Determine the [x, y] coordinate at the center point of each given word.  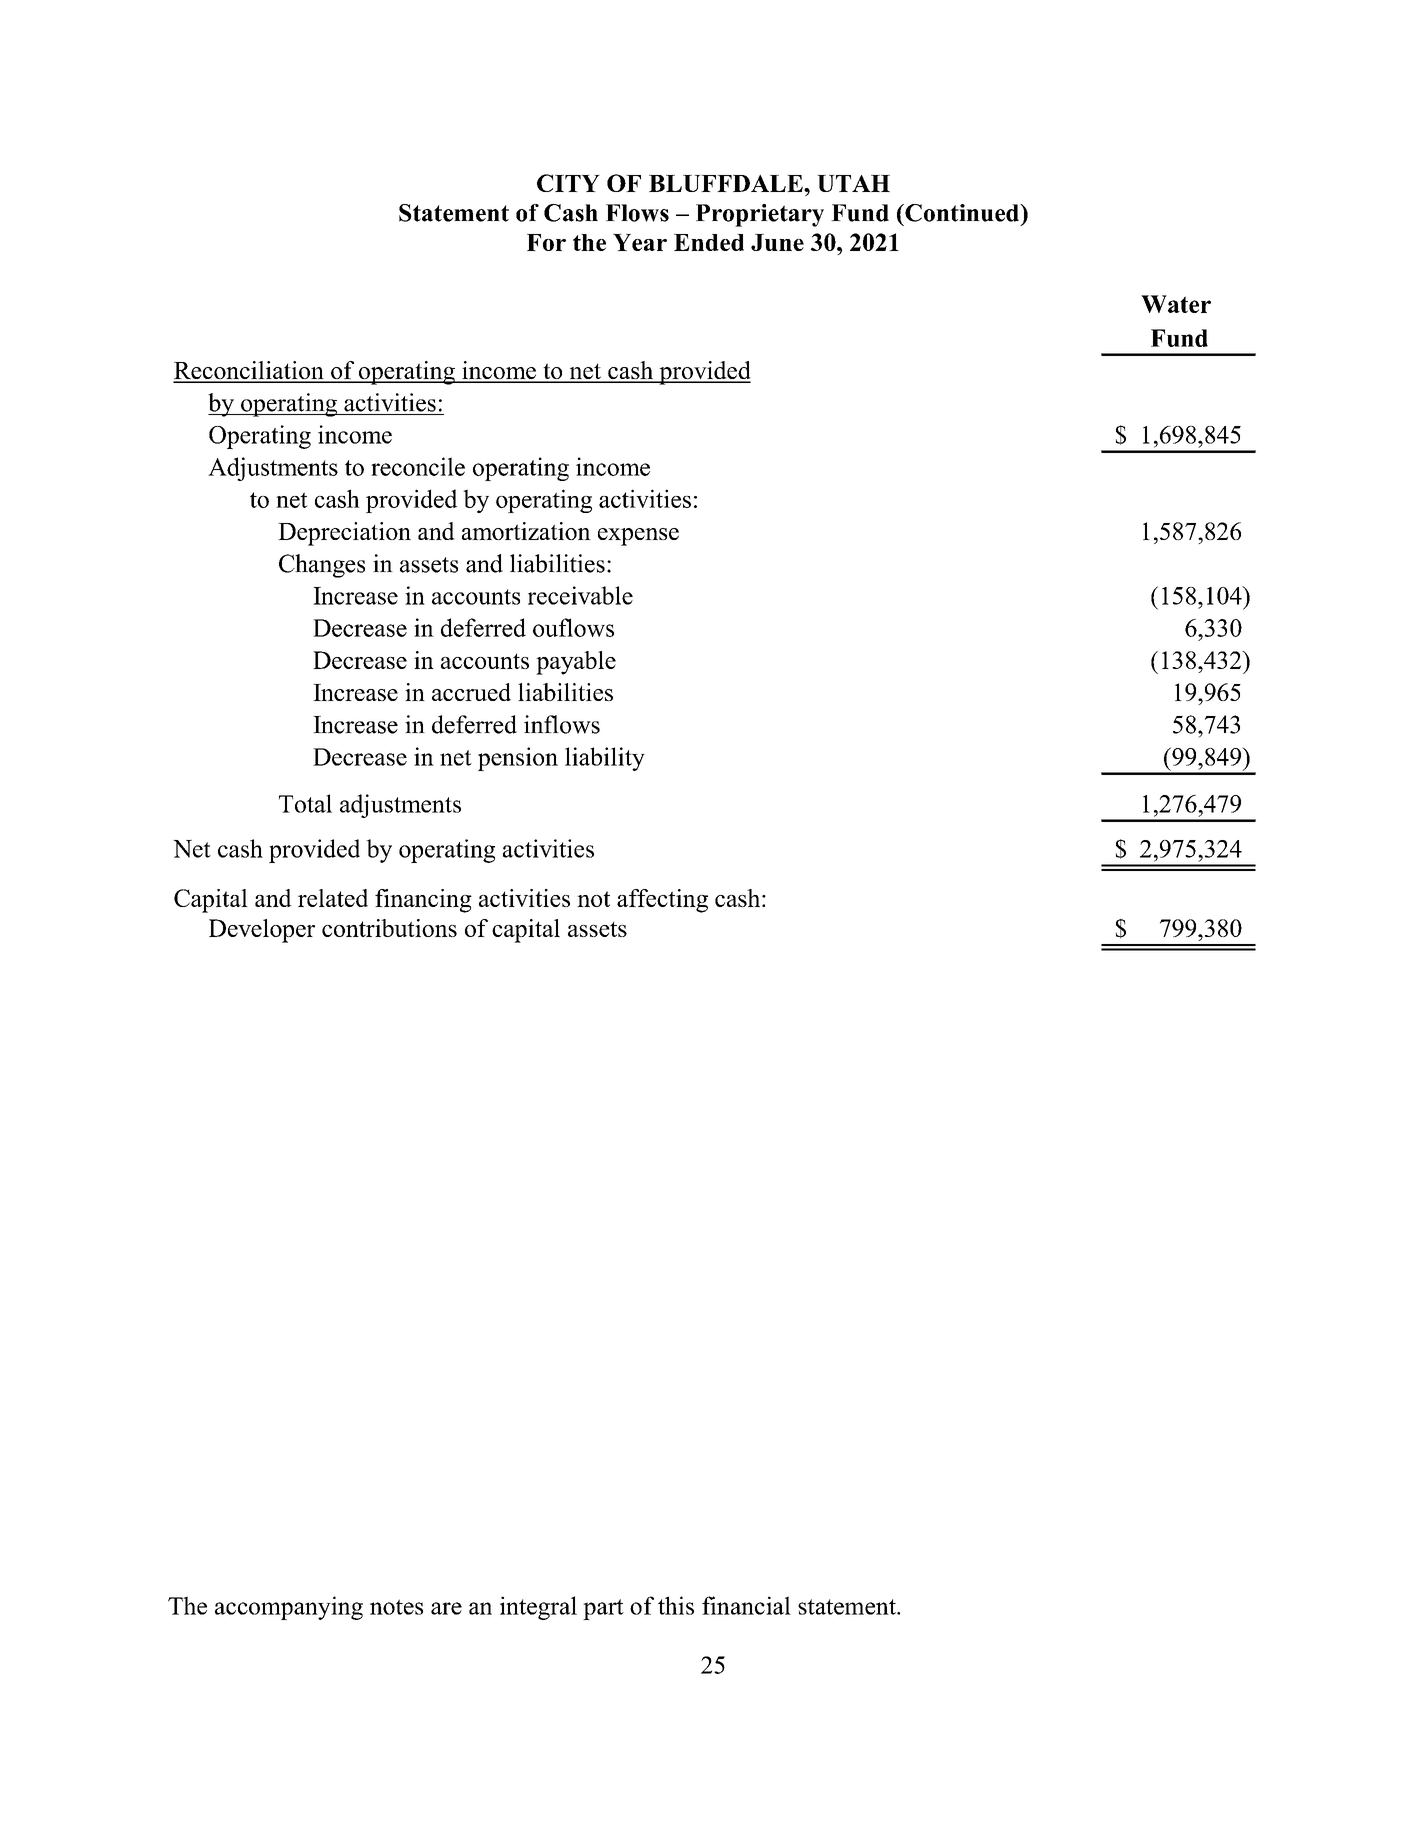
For [546, 242]
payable [576, 663]
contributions [389, 928]
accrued [471, 692]
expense [638, 537]
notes [396, 1607]
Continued [962, 213]
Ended [709, 242]
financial [746, 1605]
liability [605, 759]
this [676, 1605]
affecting [662, 901]
